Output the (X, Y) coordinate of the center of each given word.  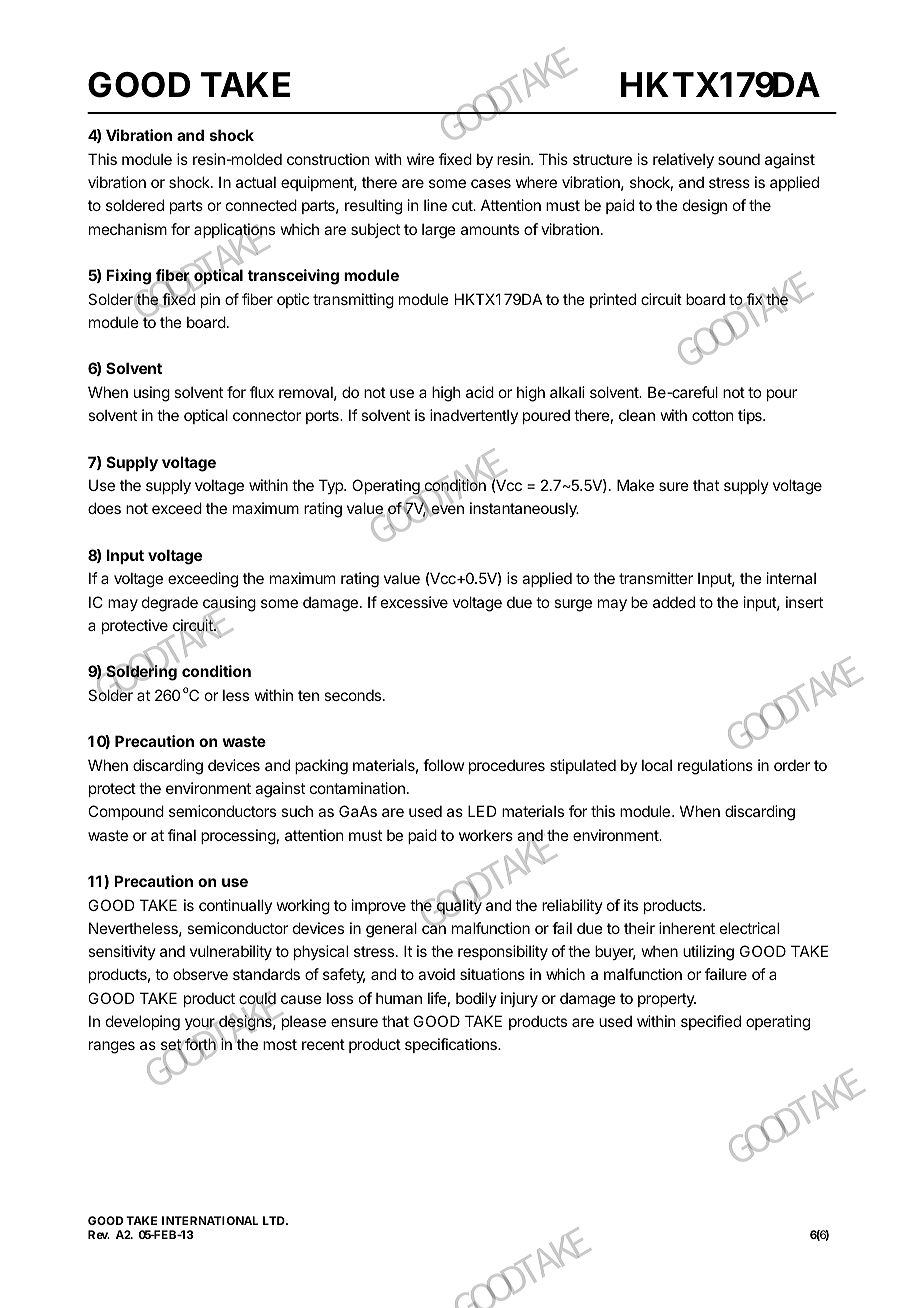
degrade (170, 604)
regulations (715, 767)
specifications (452, 1045)
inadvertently (474, 416)
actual (256, 182)
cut (463, 205)
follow (443, 765)
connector (267, 415)
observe (200, 974)
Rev (99, 1234)
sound (739, 159)
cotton (712, 415)
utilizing (708, 953)
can (434, 929)
